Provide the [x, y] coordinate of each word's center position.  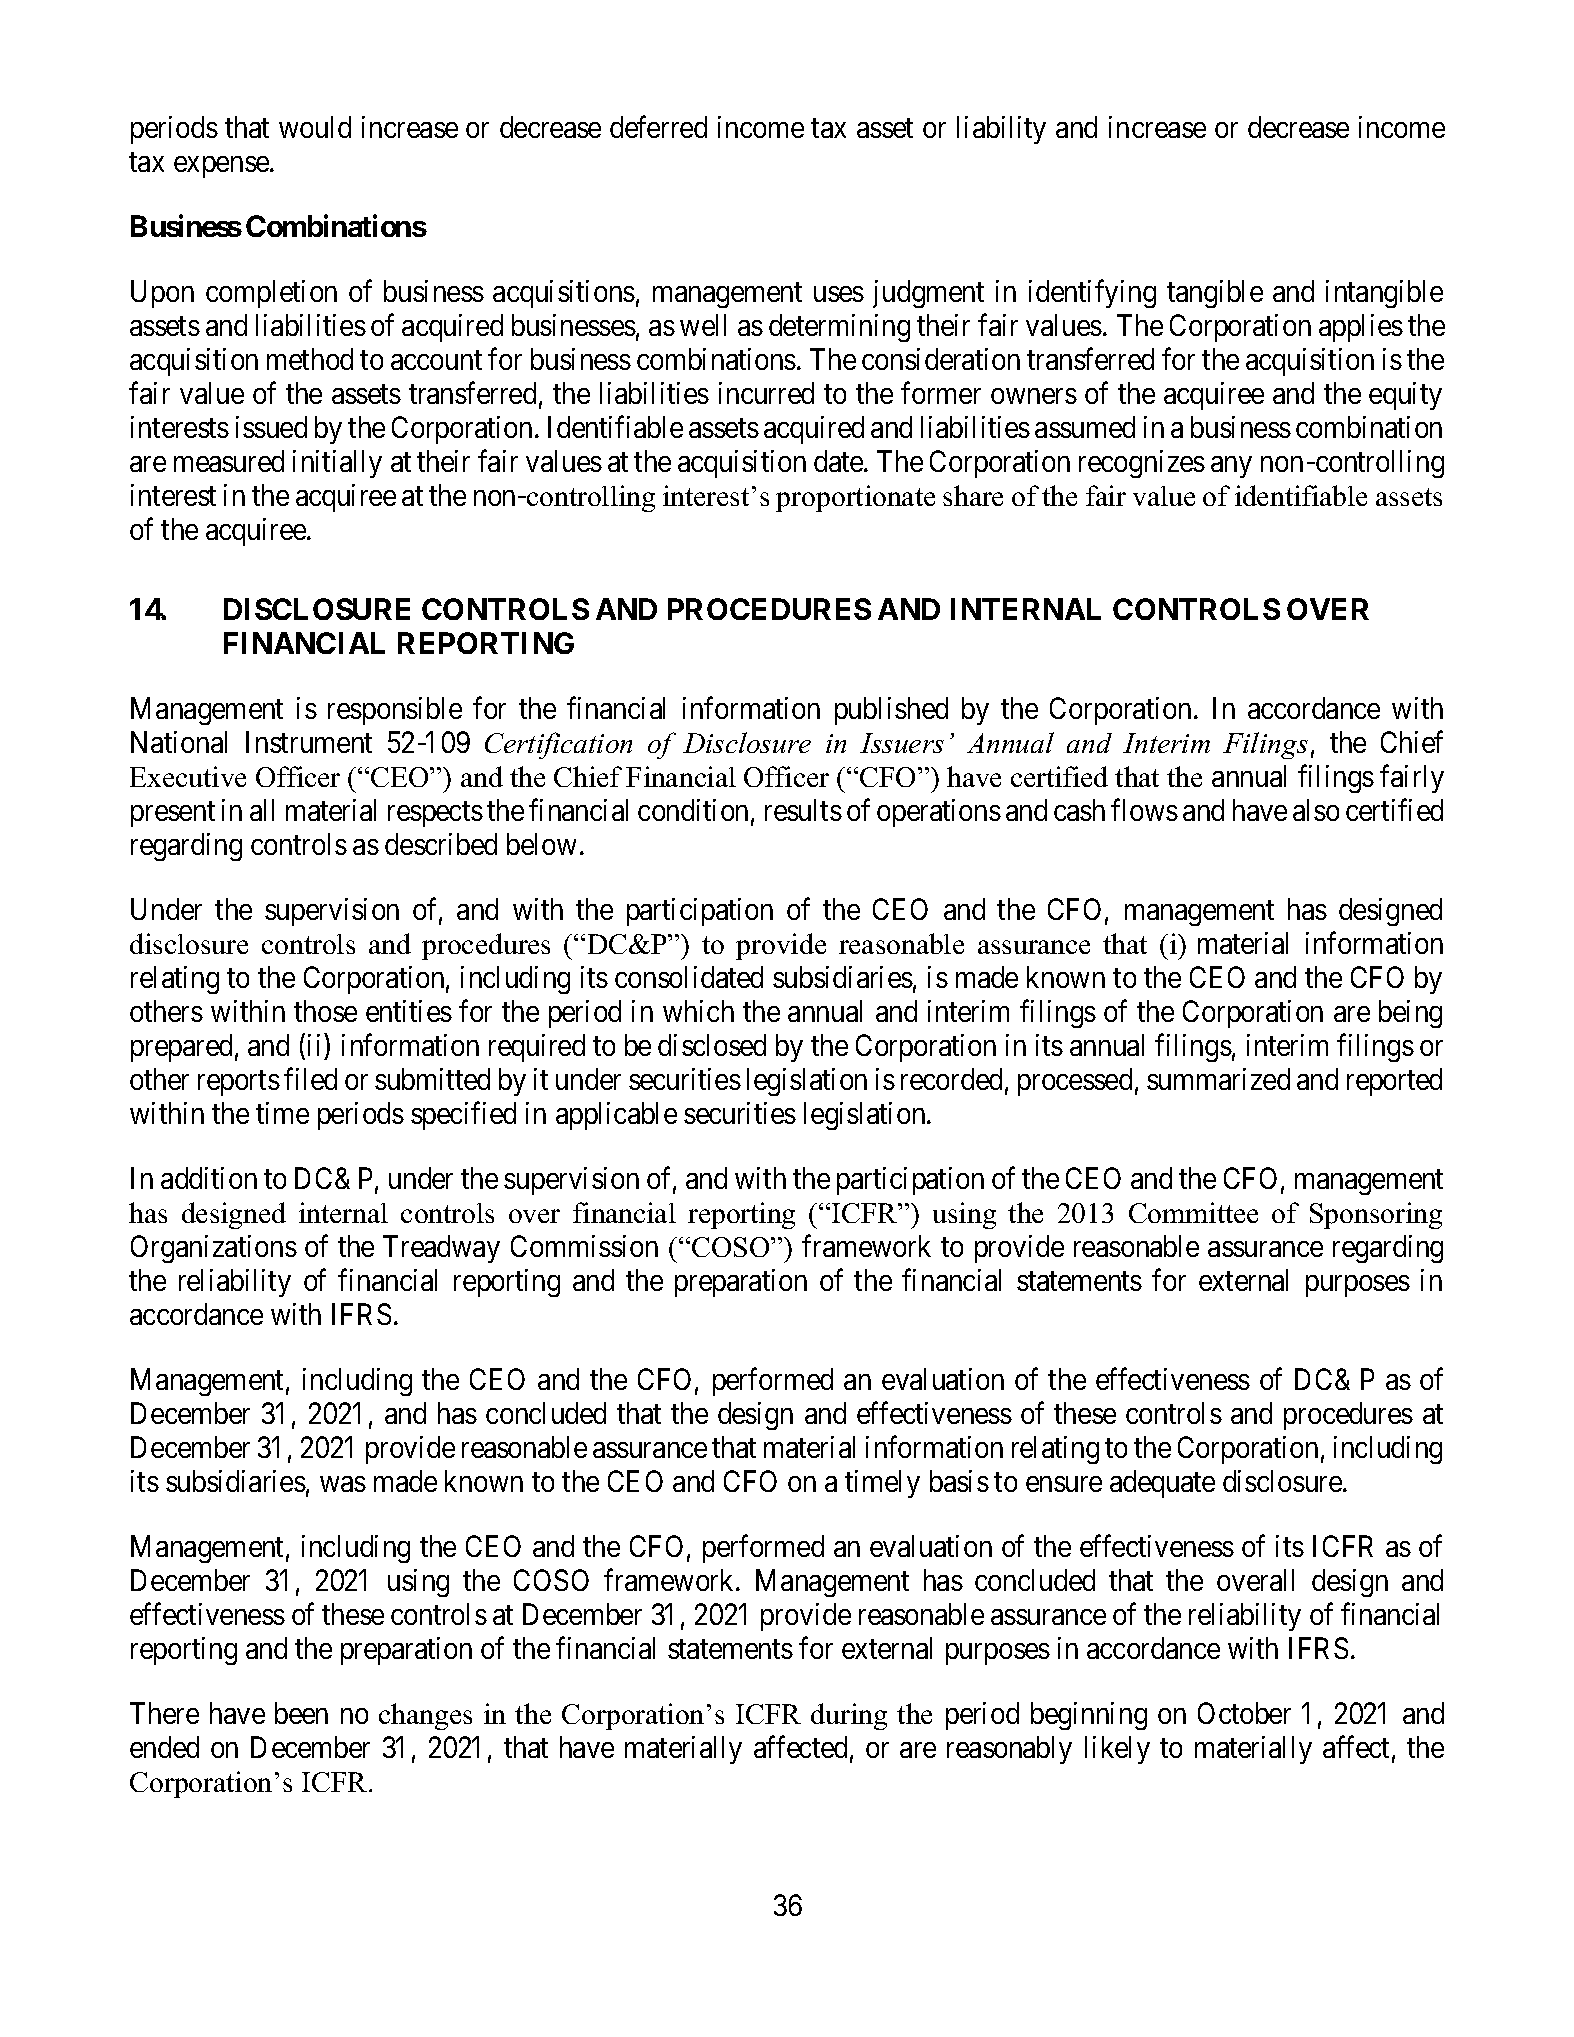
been [301, 1713]
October [1244, 1713]
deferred [658, 127]
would [315, 127]
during [849, 1716]
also [1316, 810]
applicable [616, 1116]
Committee [1193, 1212]
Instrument [309, 742]
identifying [1092, 294]
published [891, 711]
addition [209, 1178]
